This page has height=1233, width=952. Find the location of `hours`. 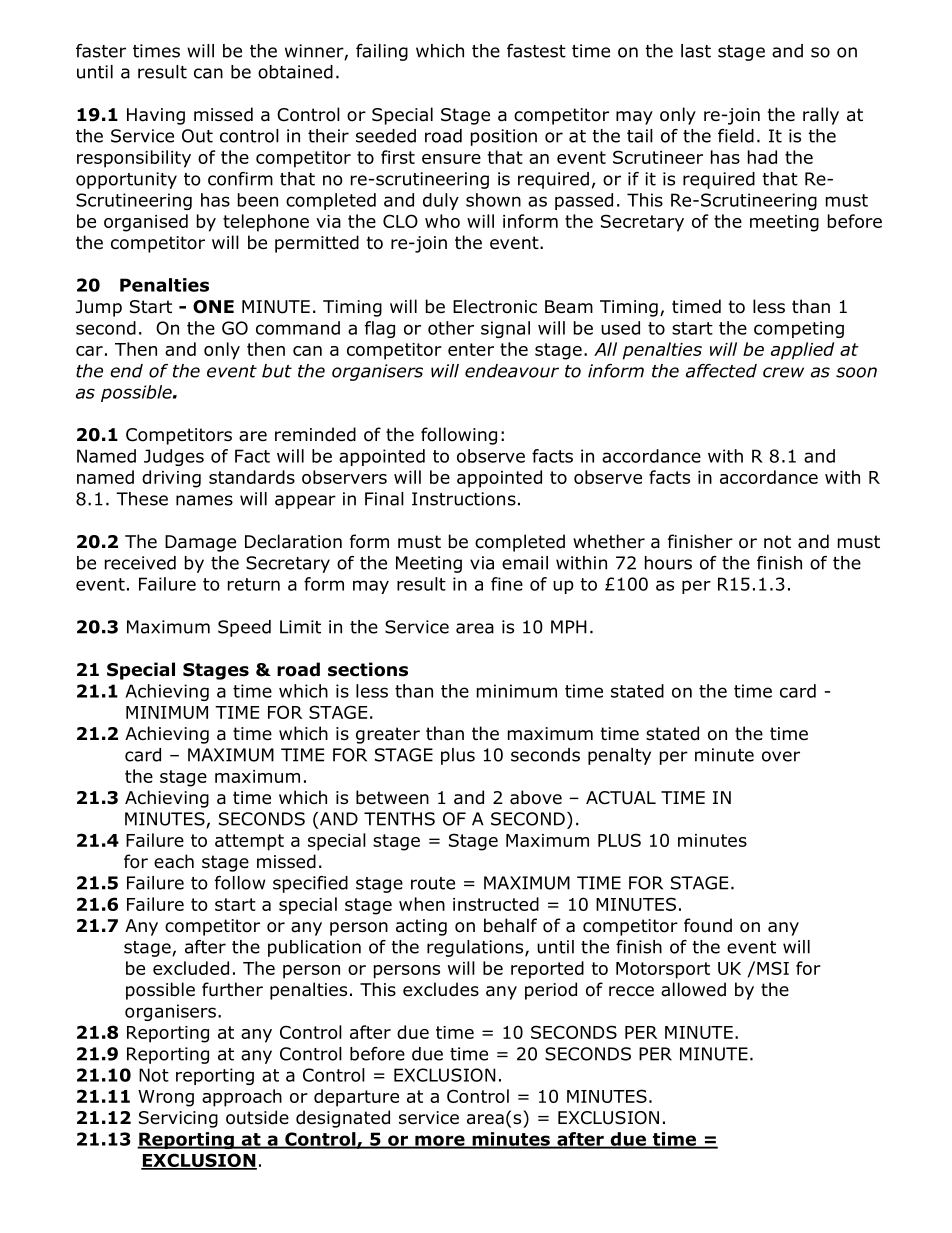

hours is located at coordinates (668, 563).
